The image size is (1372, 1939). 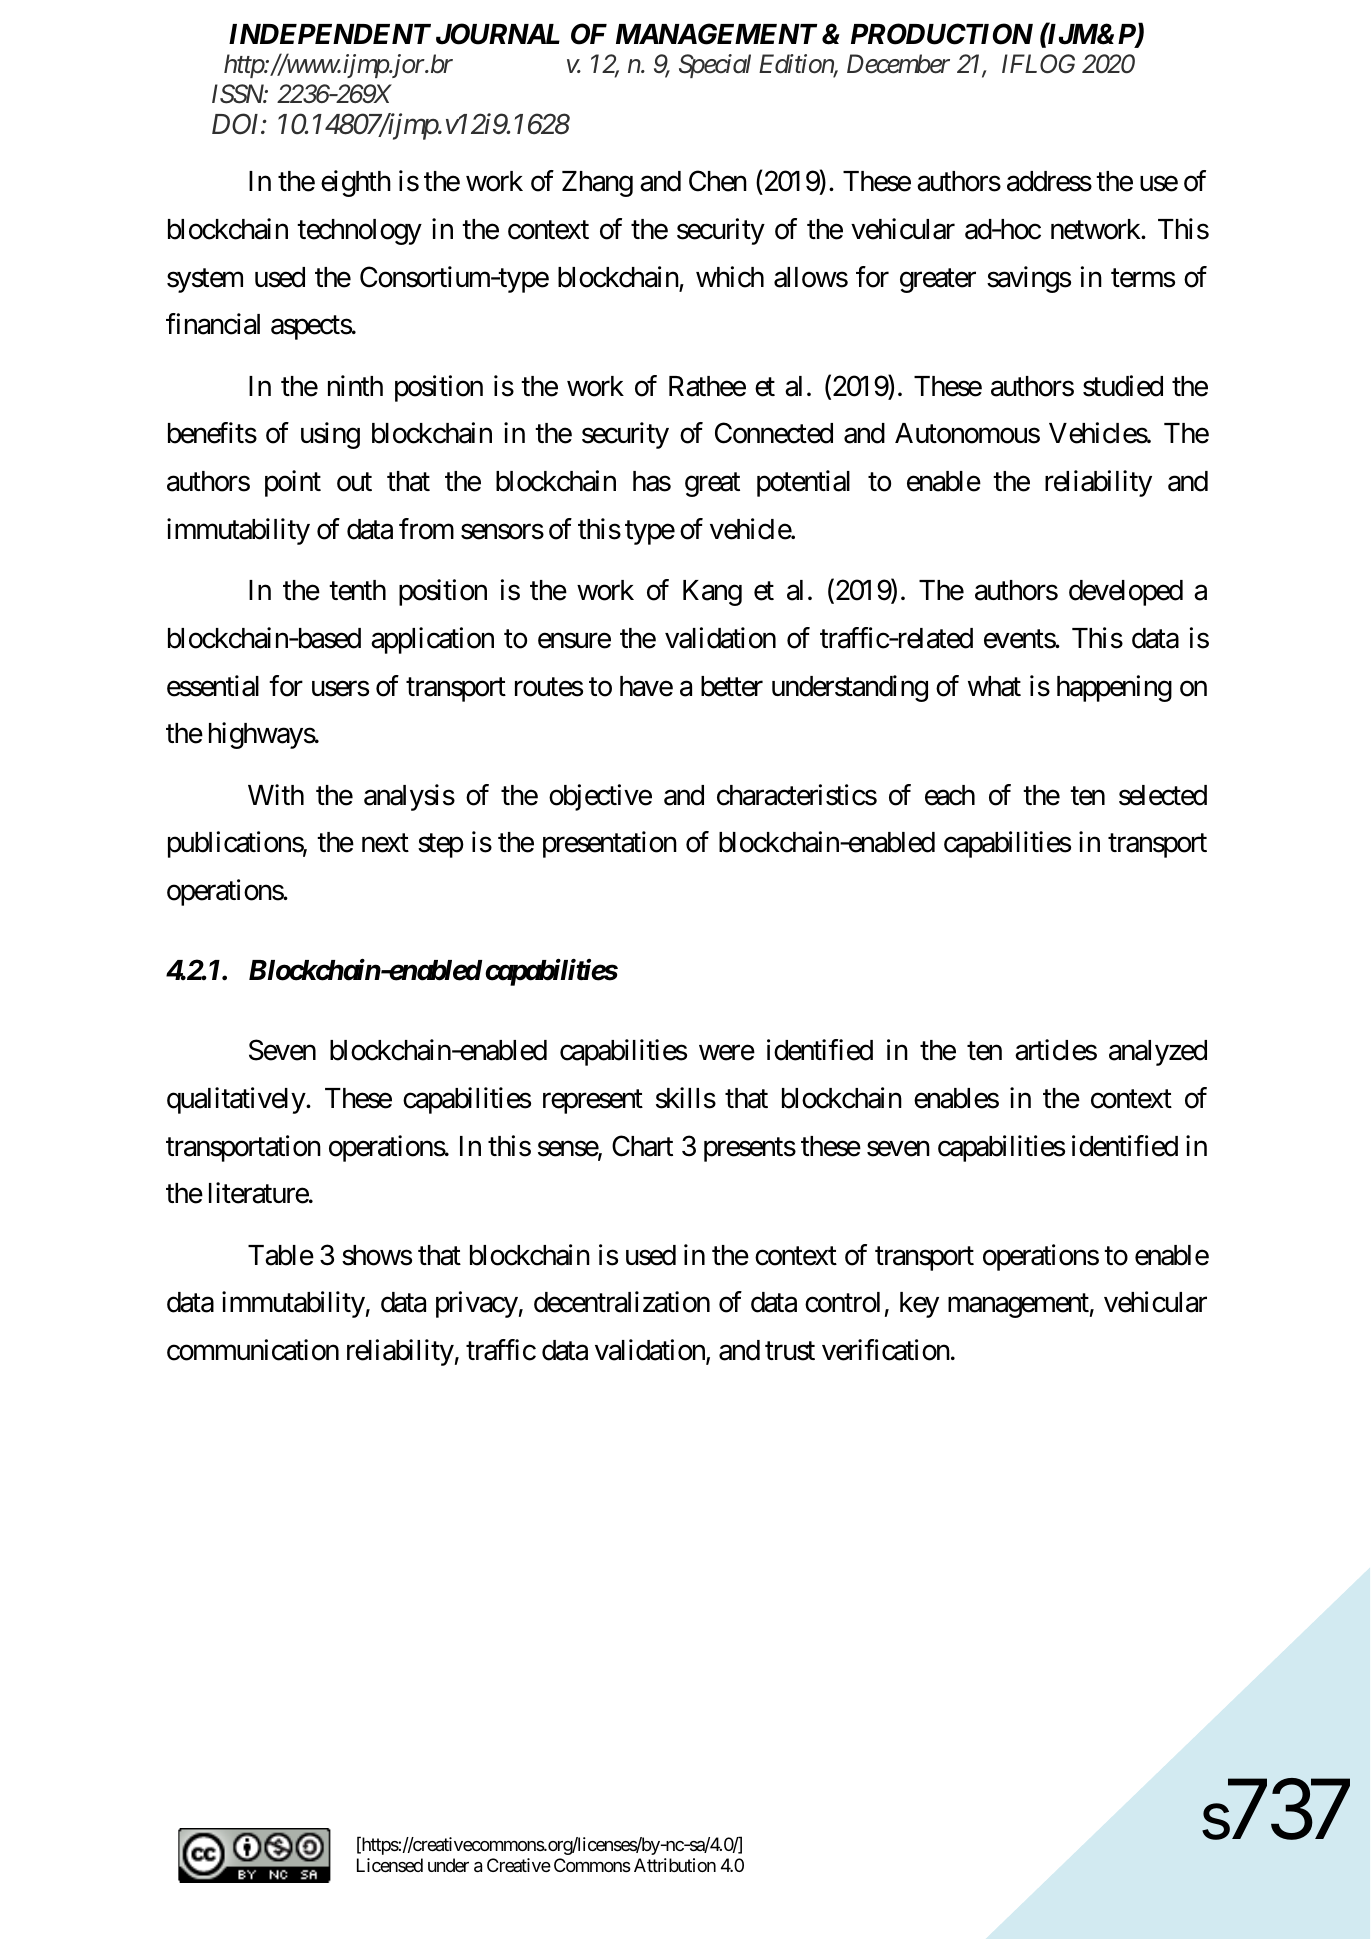 I want to click on PRODUCTION, so click(x=942, y=34).
